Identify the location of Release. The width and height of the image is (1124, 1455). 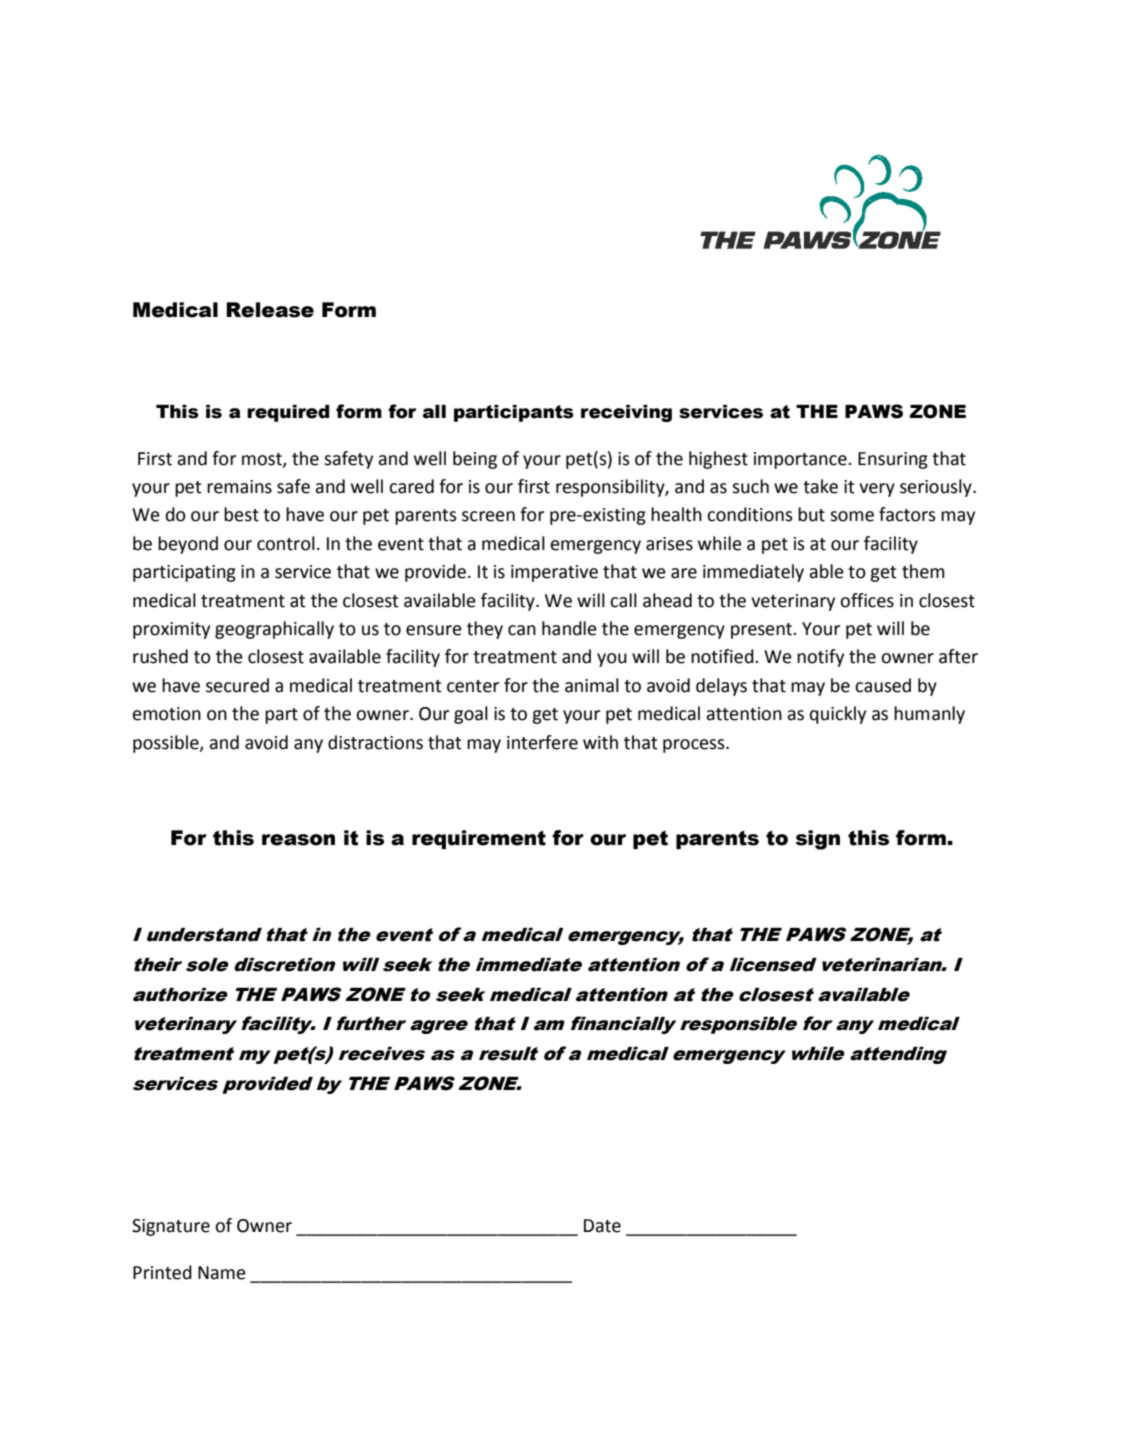
(270, 310).
